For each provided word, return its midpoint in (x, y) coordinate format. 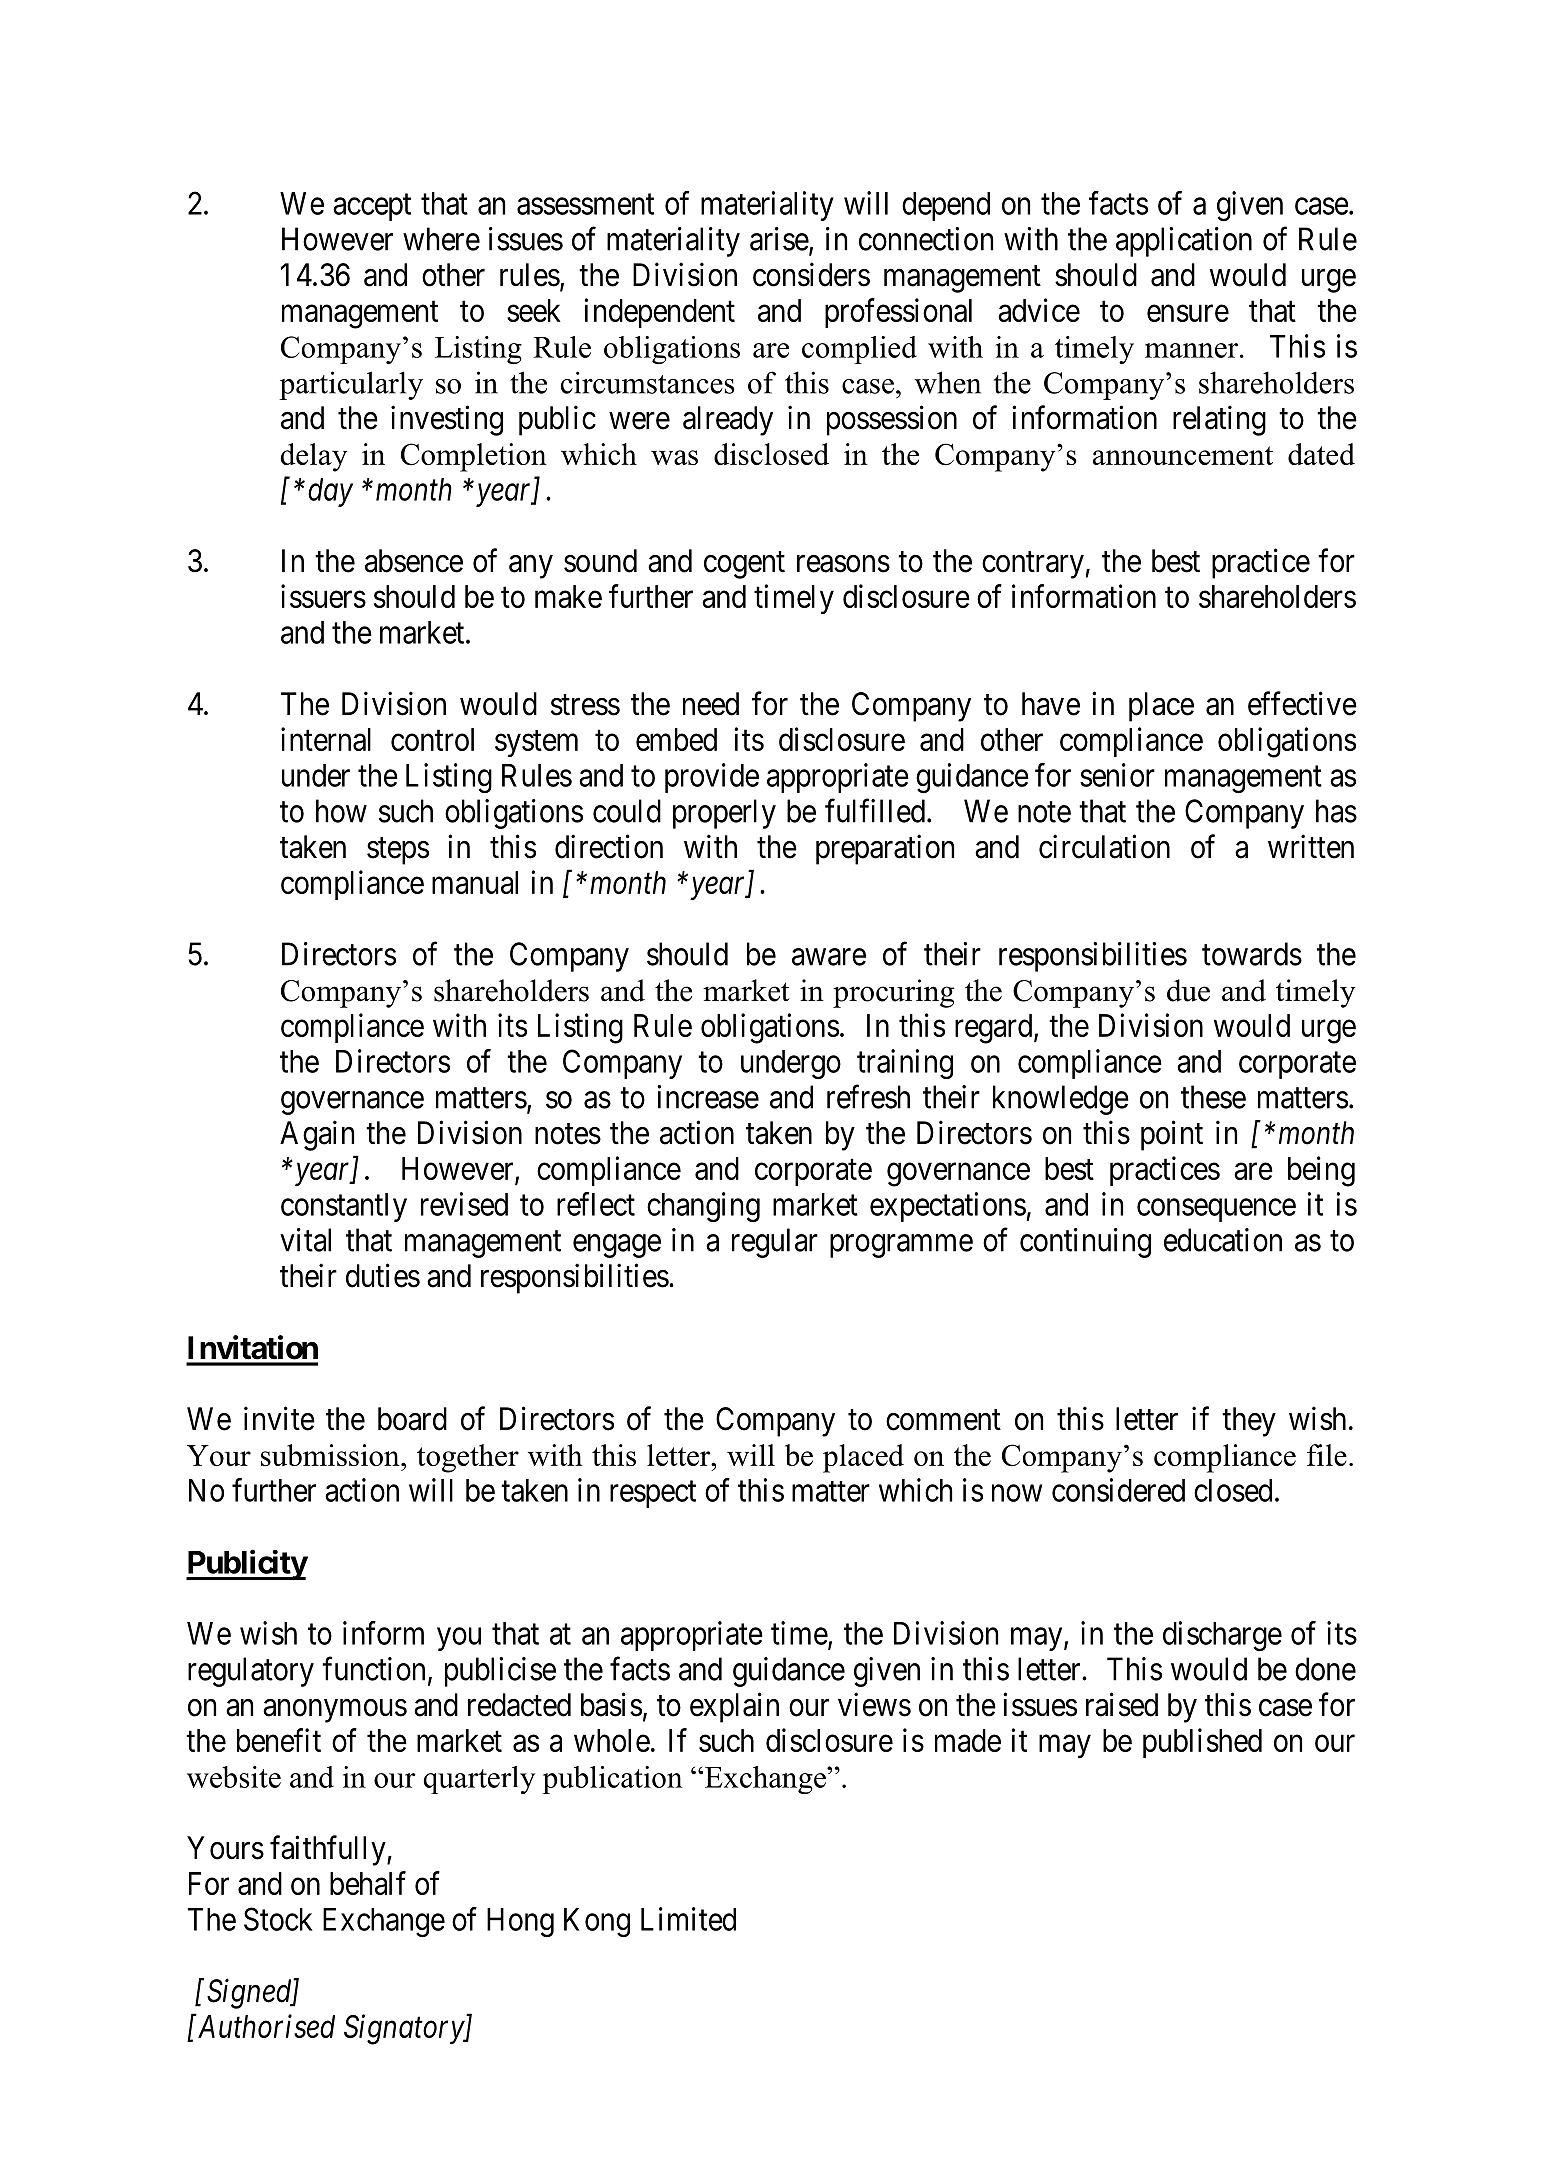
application (1184, 242)
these (1213, 1097)
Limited (688, 1919)
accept (372, 207)
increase (708, 1097)
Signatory (405, 2030)
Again (317, 1135)
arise (780, 240)
